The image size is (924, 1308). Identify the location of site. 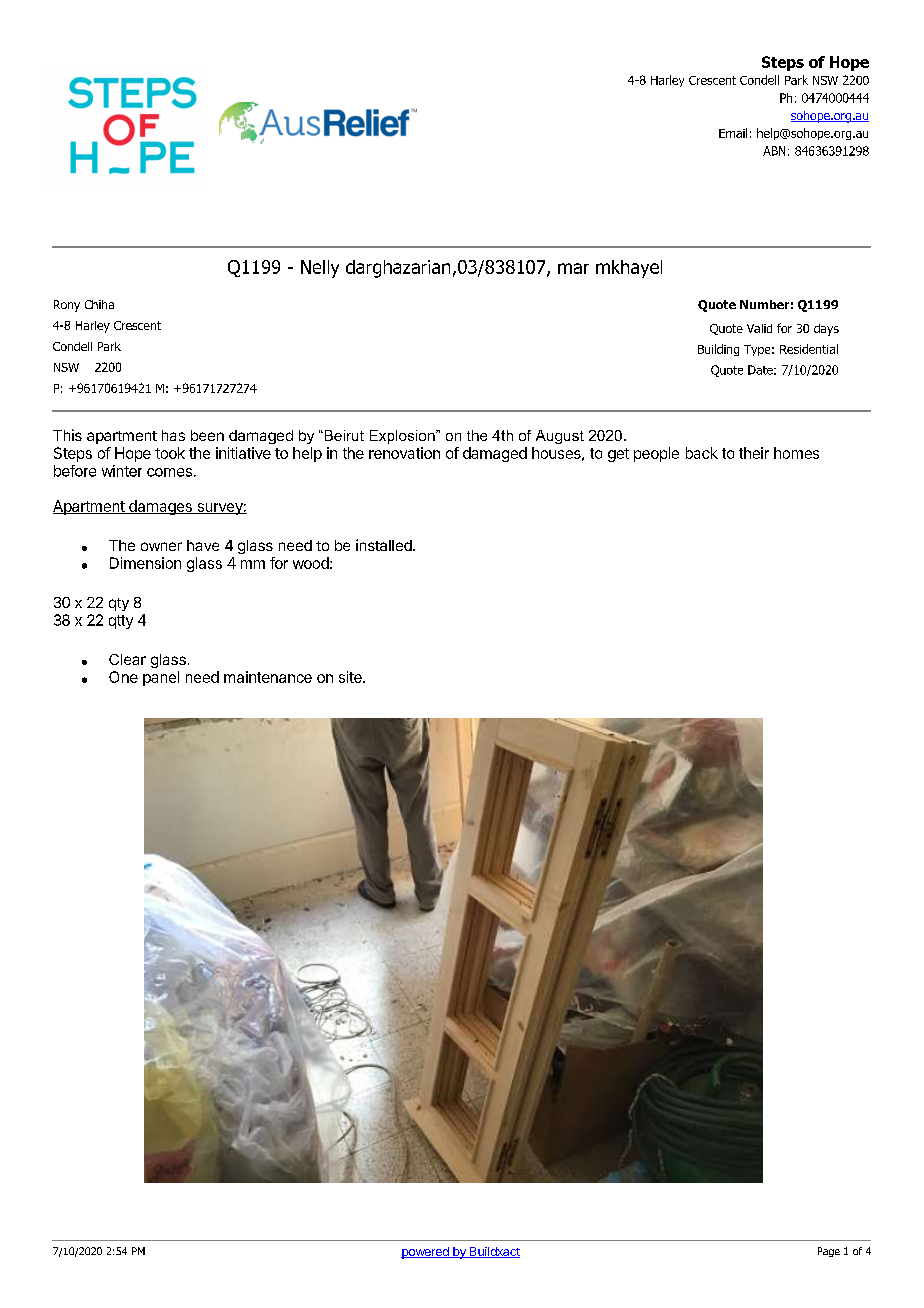
(351, 677).
